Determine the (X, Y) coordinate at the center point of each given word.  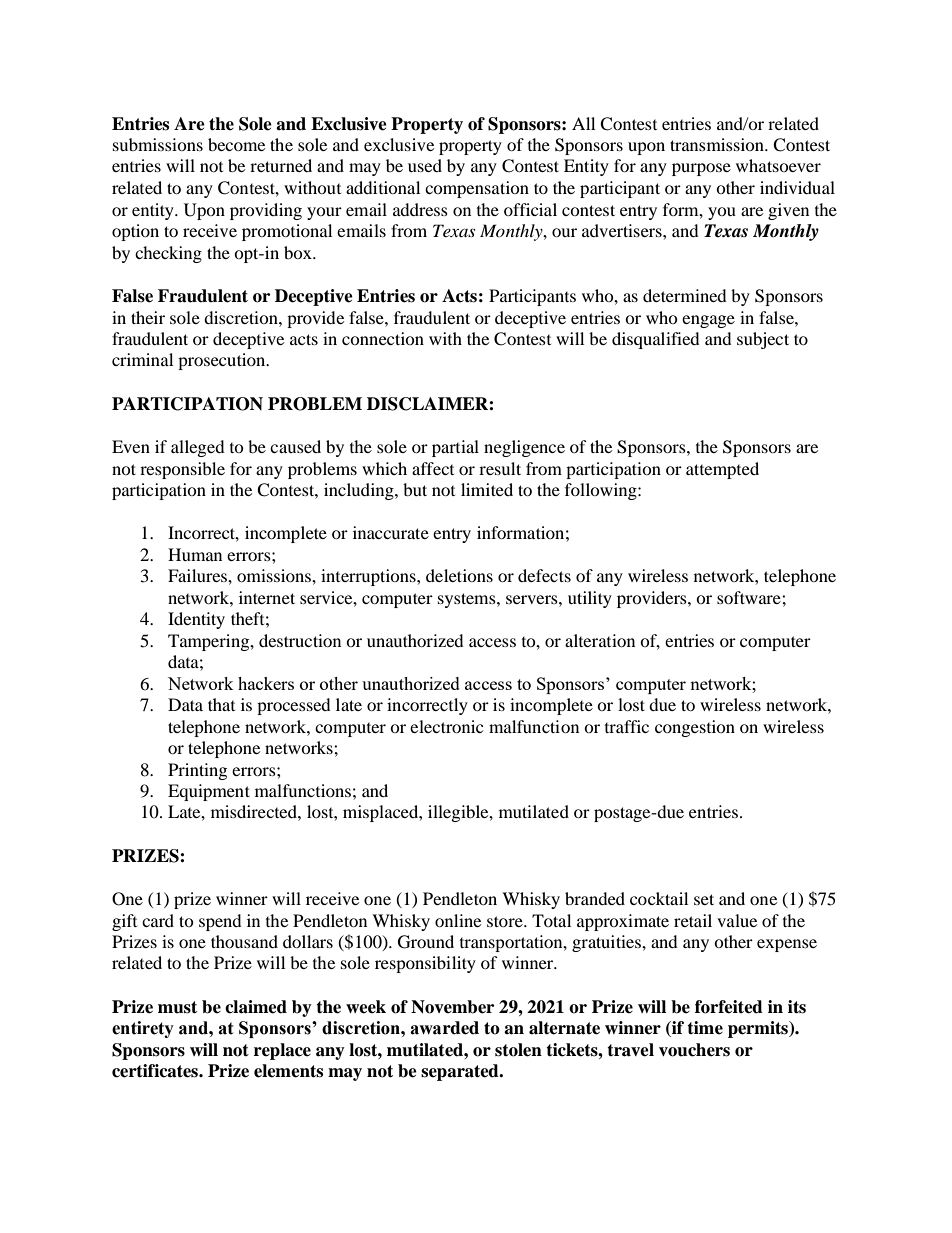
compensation (477, 189)
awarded (444, 1028)
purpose (701, 169)
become (236, 144)
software (750, 597)
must (177, 1007)
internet (267, 597)
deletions (459, 575)
